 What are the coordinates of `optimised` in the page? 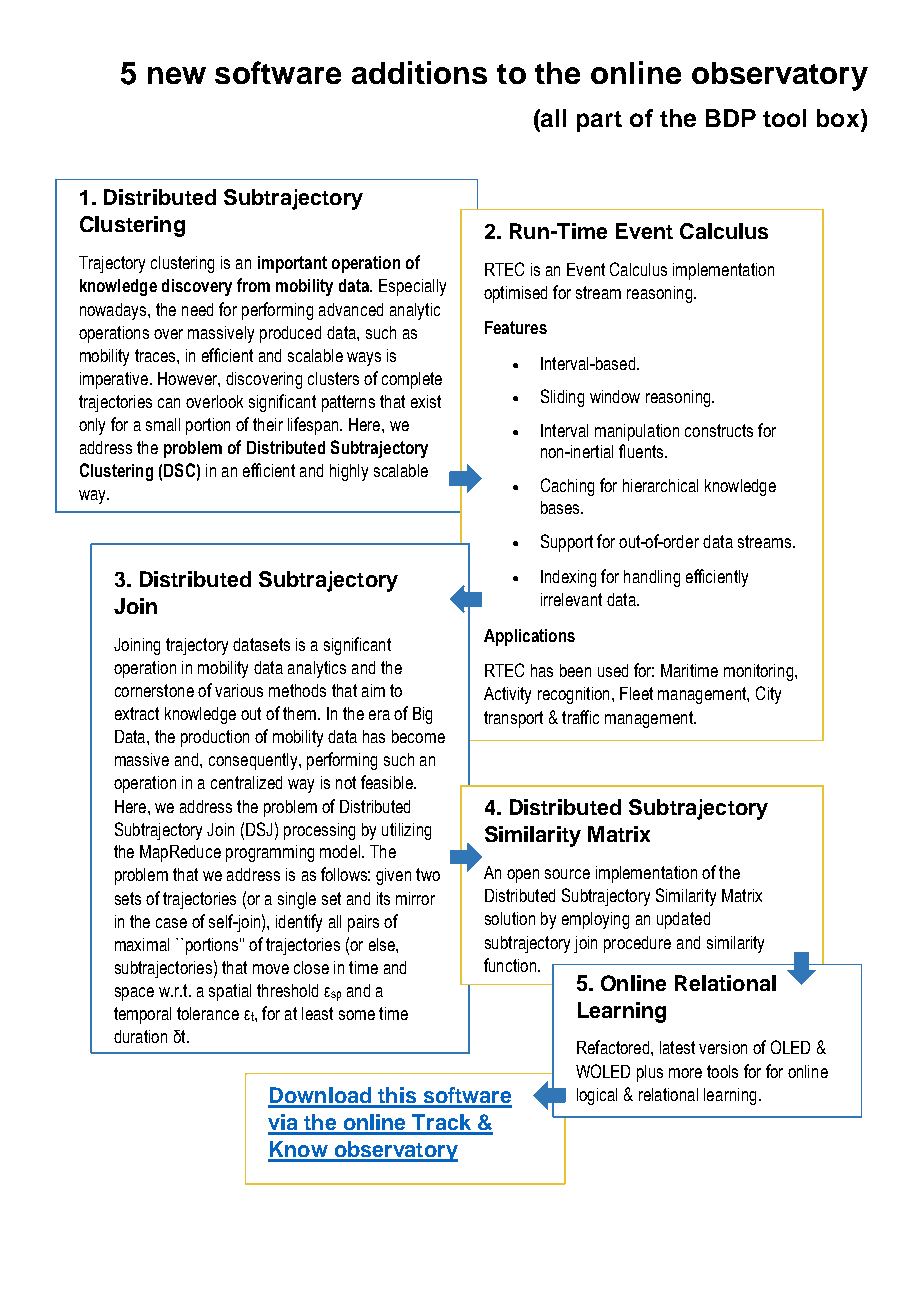 It's located at (515, 294).
